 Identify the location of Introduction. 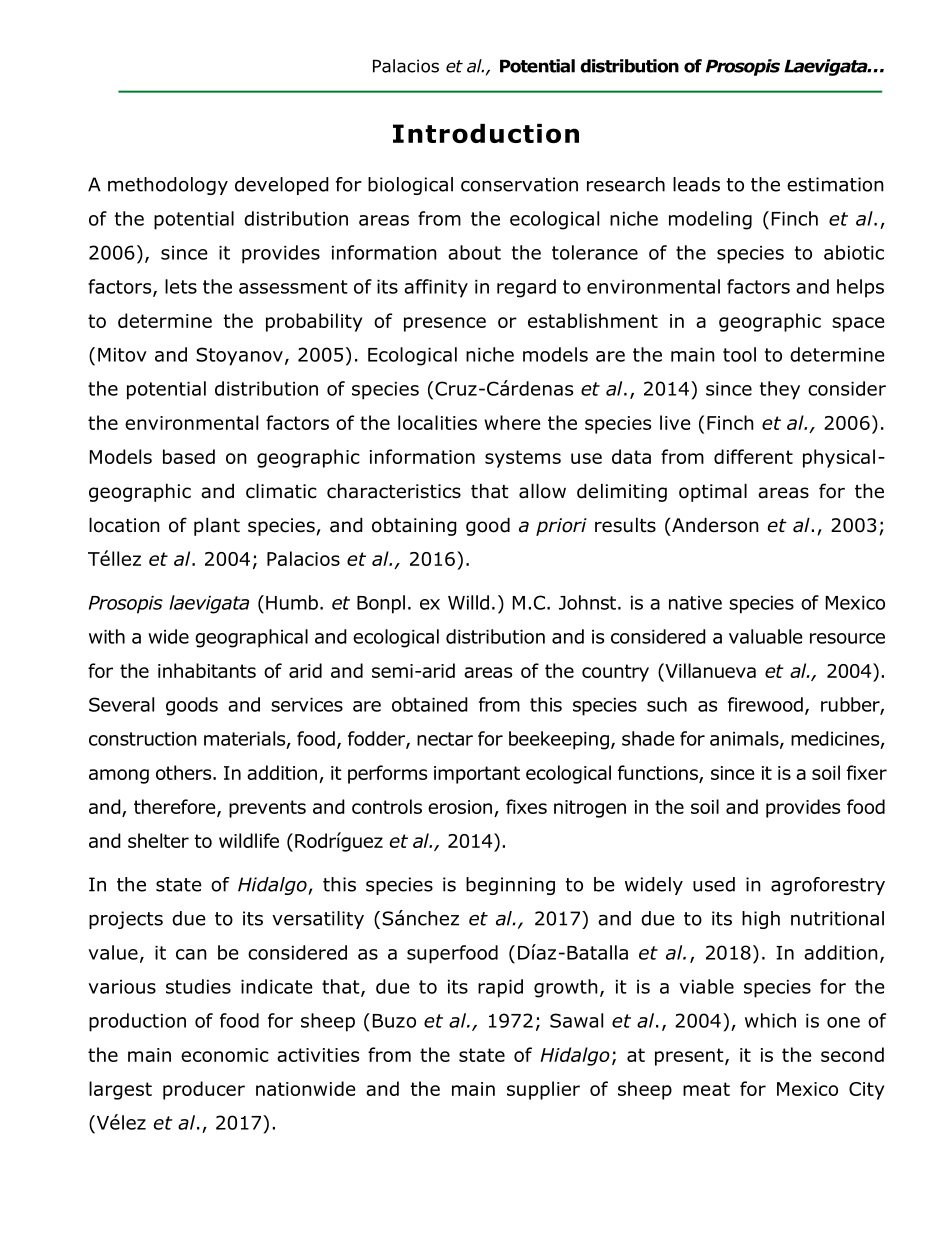
(486, 133).
